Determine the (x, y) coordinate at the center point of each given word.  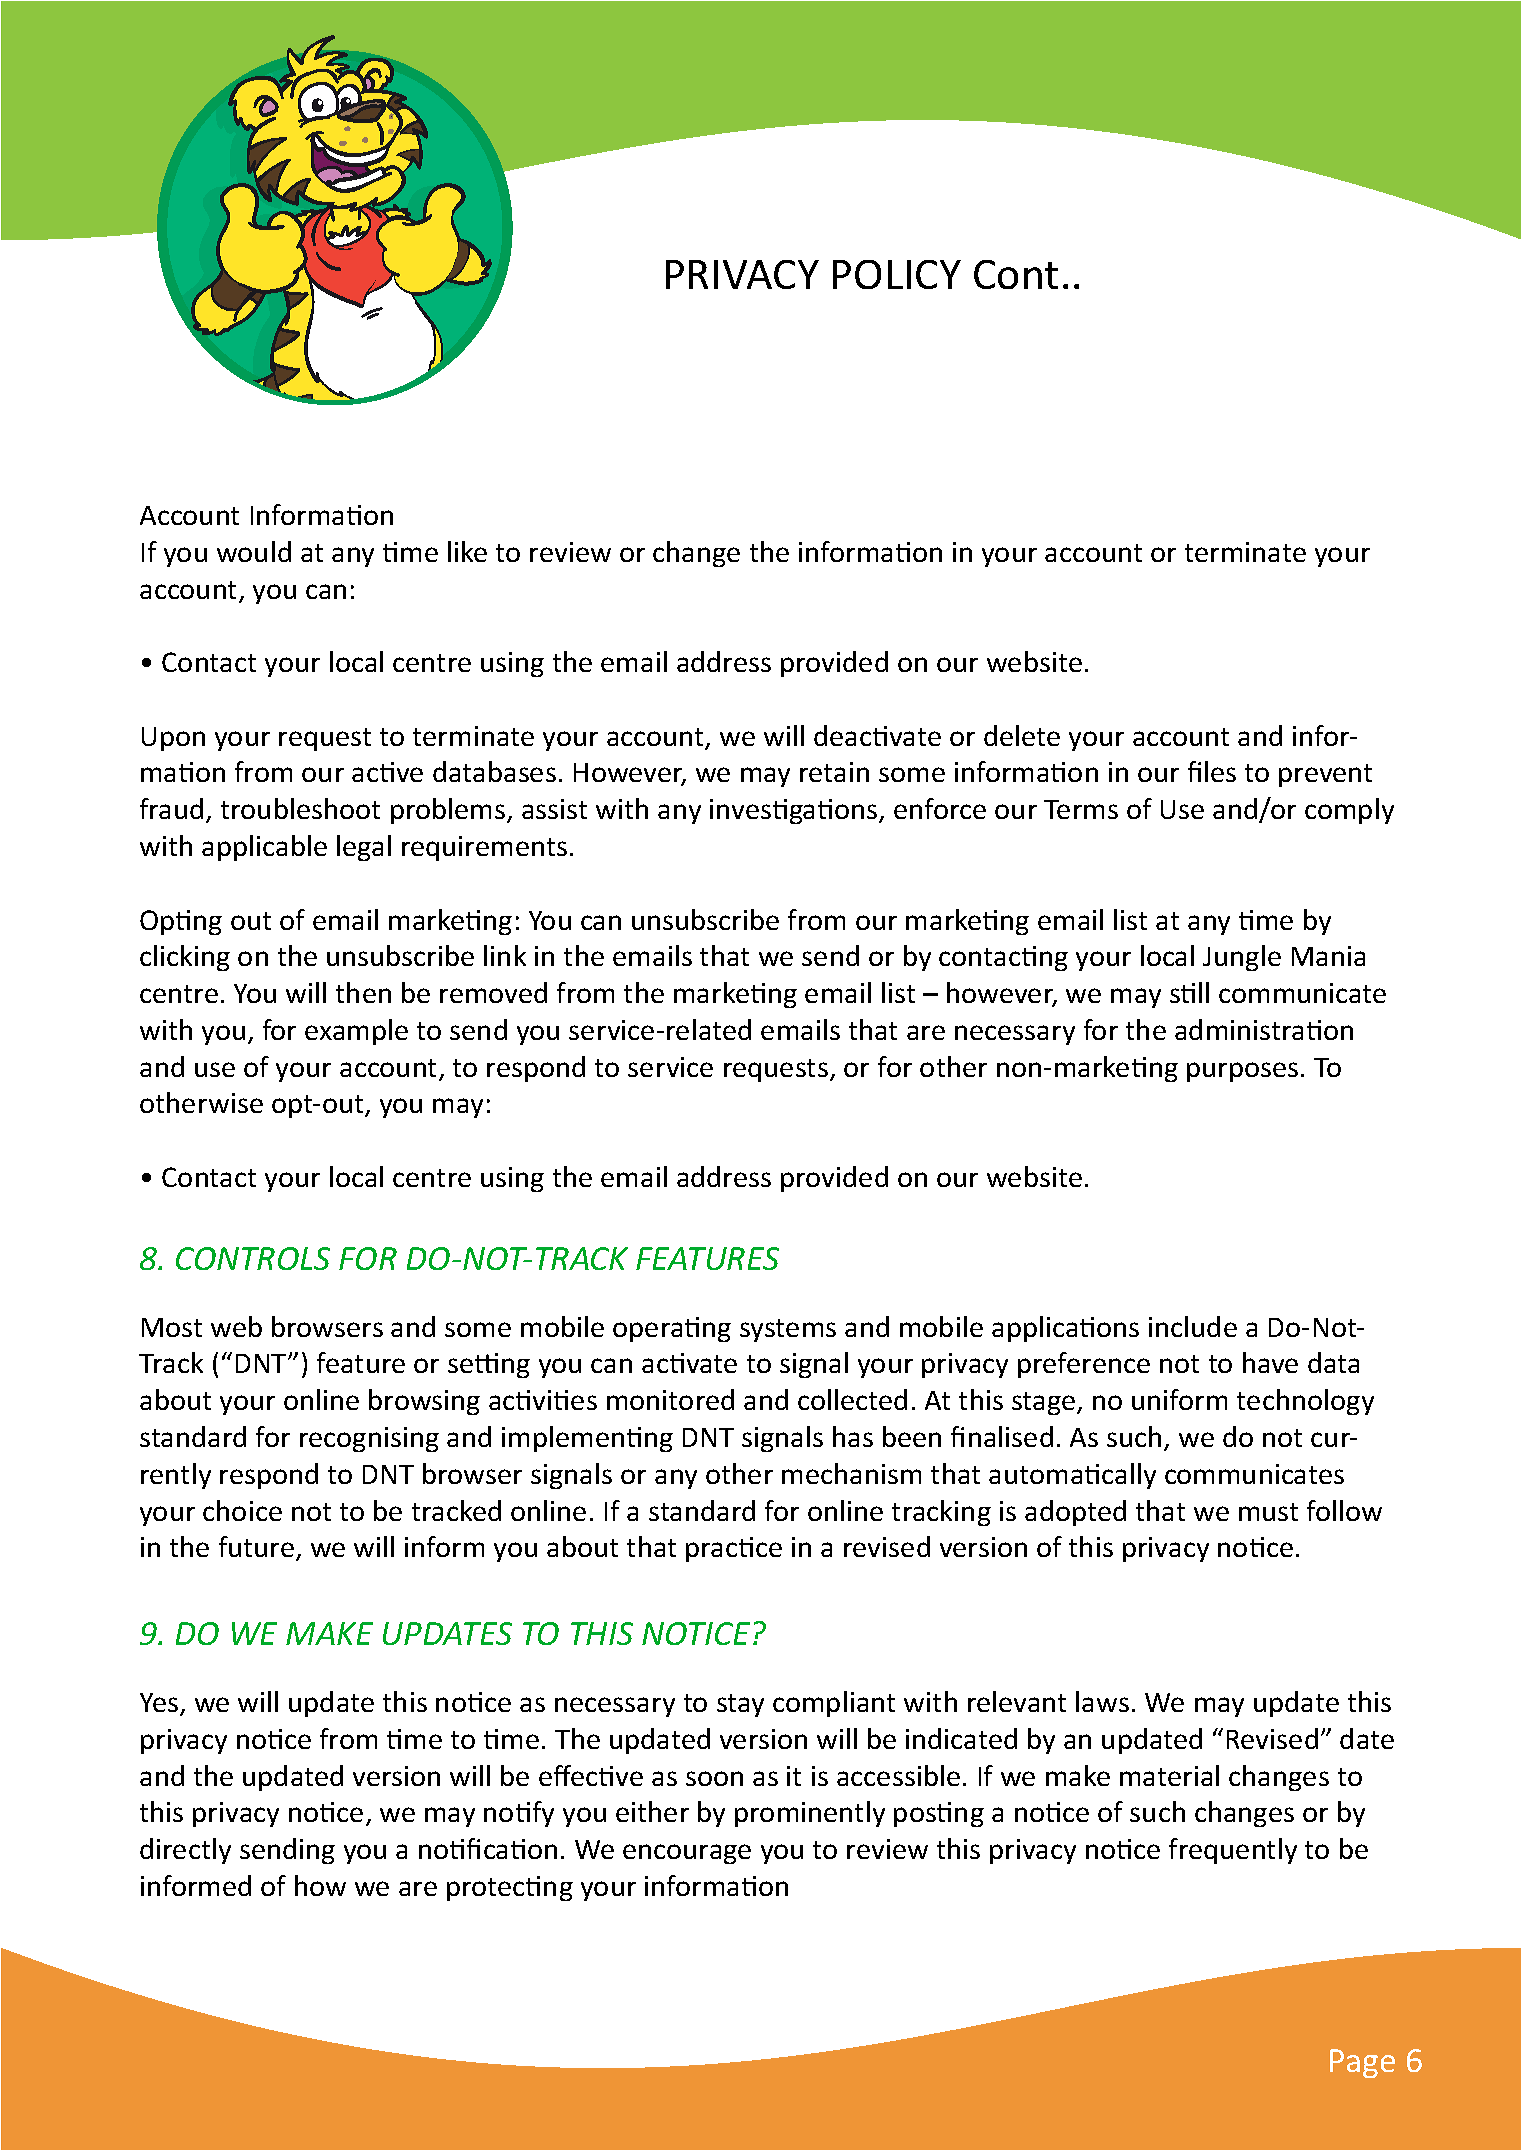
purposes (1242, 1072)
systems (788, 1330)
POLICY (897, 274)
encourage (687, 1854)
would (254, 551)
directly (185, 1851)
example (356, 1032)
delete (1022, 735)
